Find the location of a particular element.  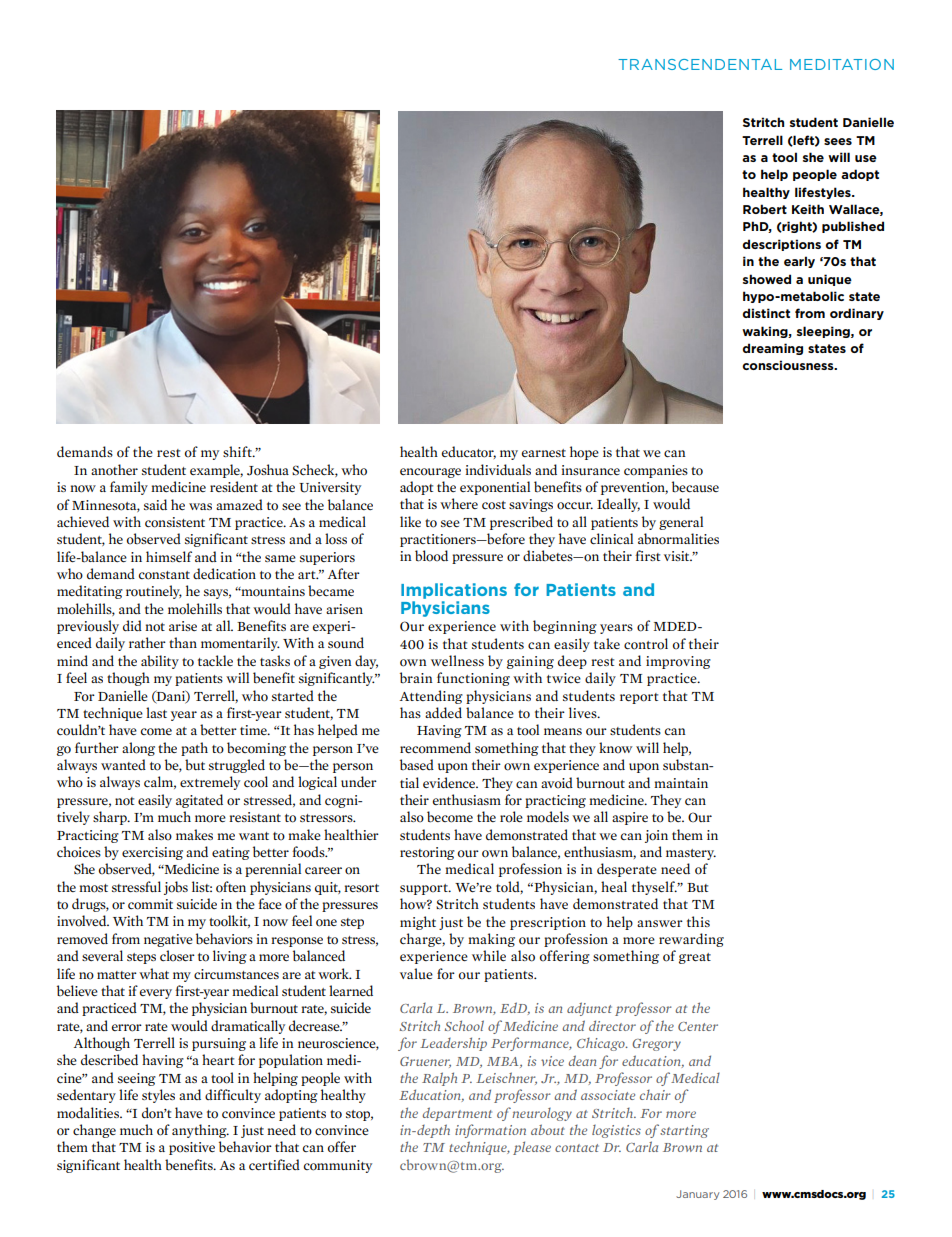

educator is located at coordinates (469, 452).
